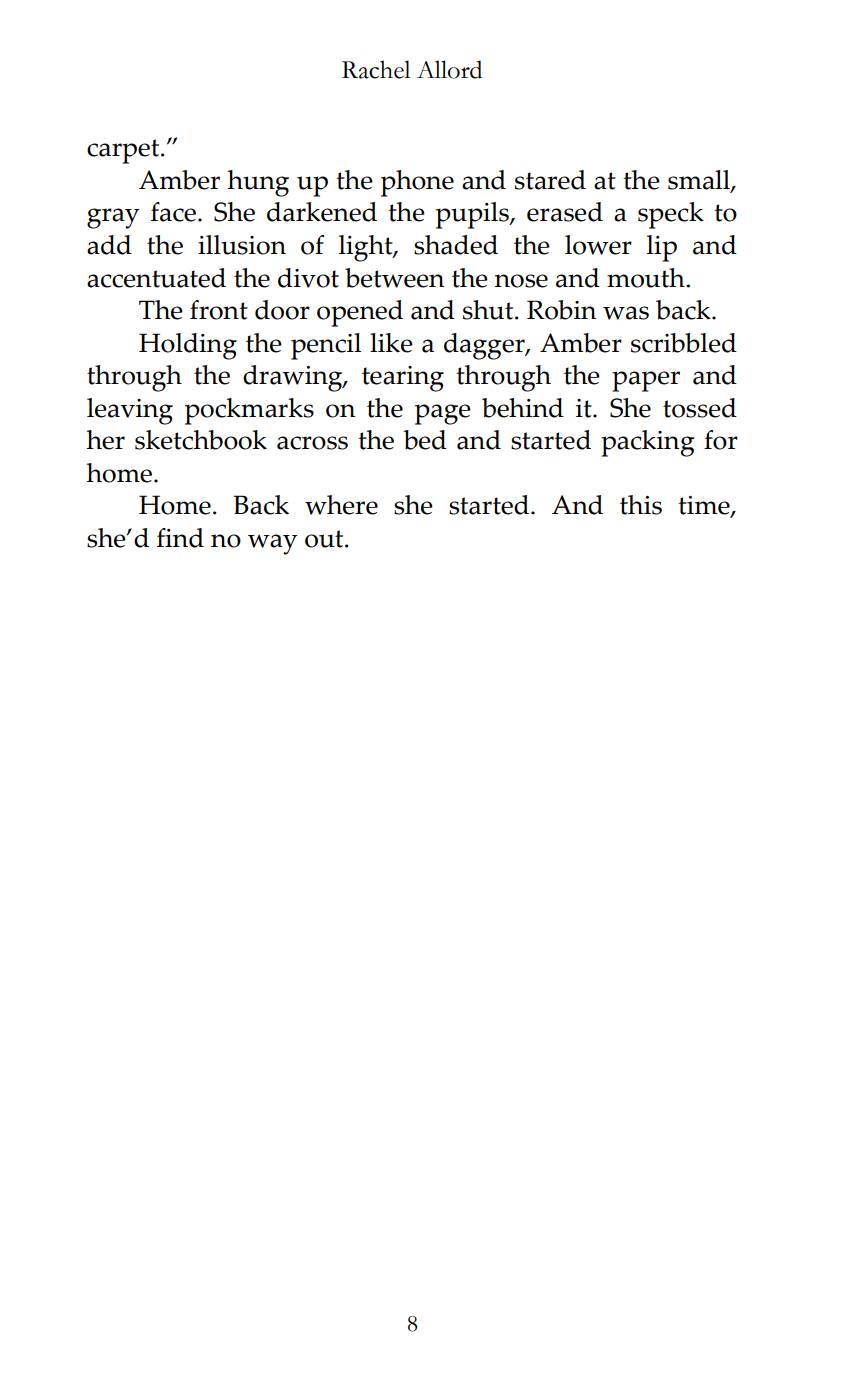 The image size is (868, 1389). I want to click on find, so click(180, 538).
